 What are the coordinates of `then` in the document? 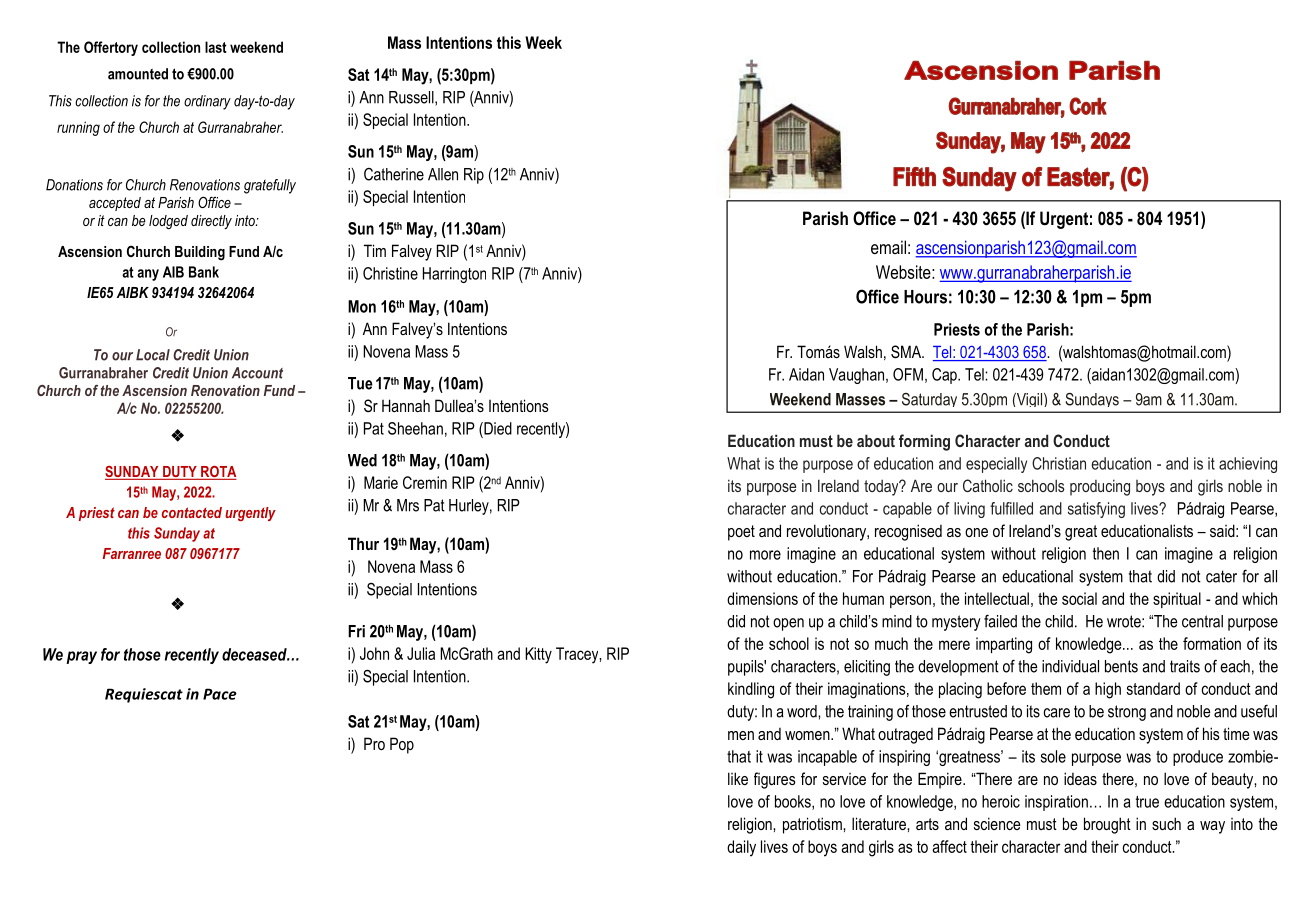 It's located at (1106, 553).
